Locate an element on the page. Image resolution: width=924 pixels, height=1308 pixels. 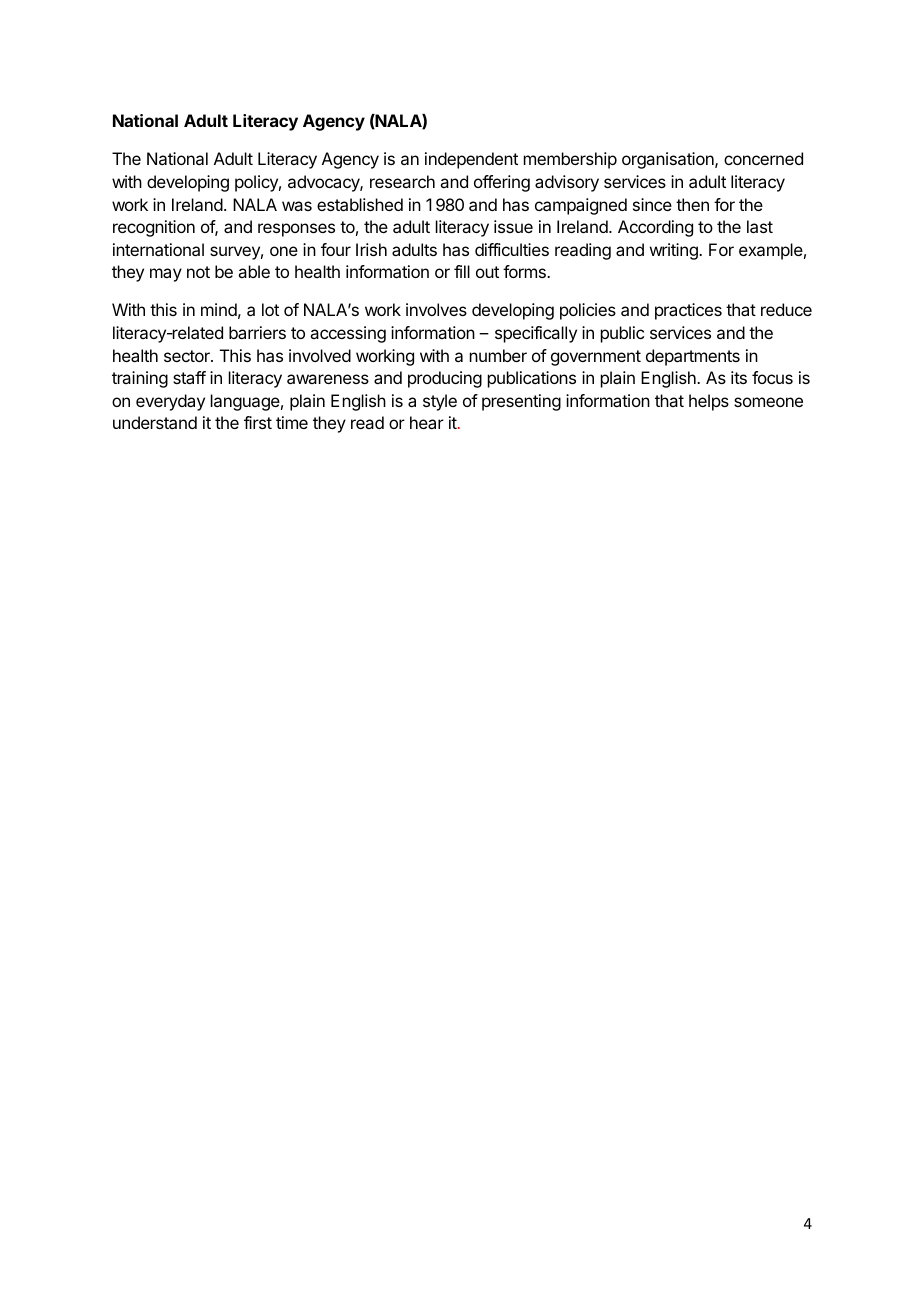
difficulties is located at coordinates (512, 249).
